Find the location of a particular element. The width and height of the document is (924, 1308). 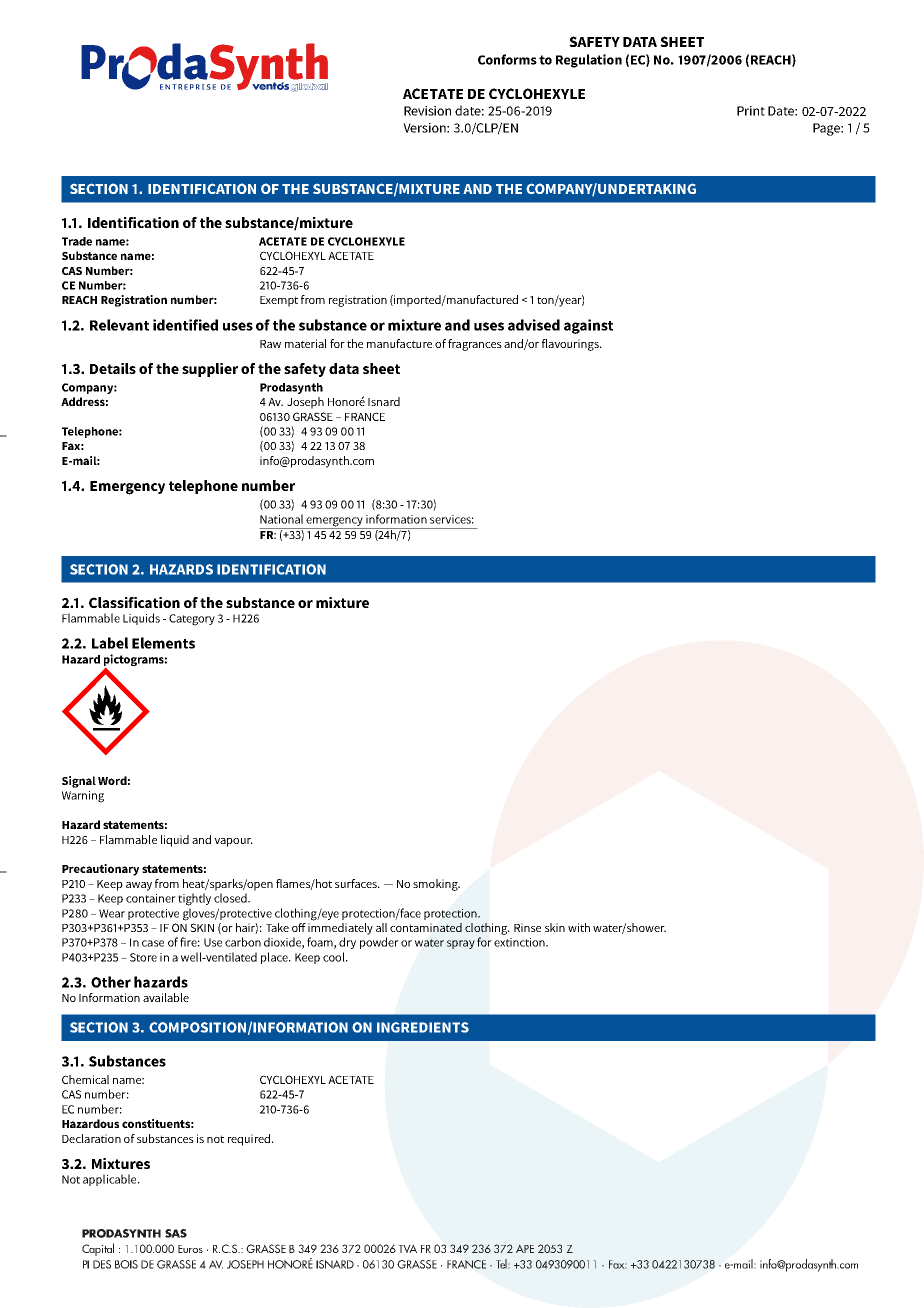

National is located at coordinates (281, 519).
